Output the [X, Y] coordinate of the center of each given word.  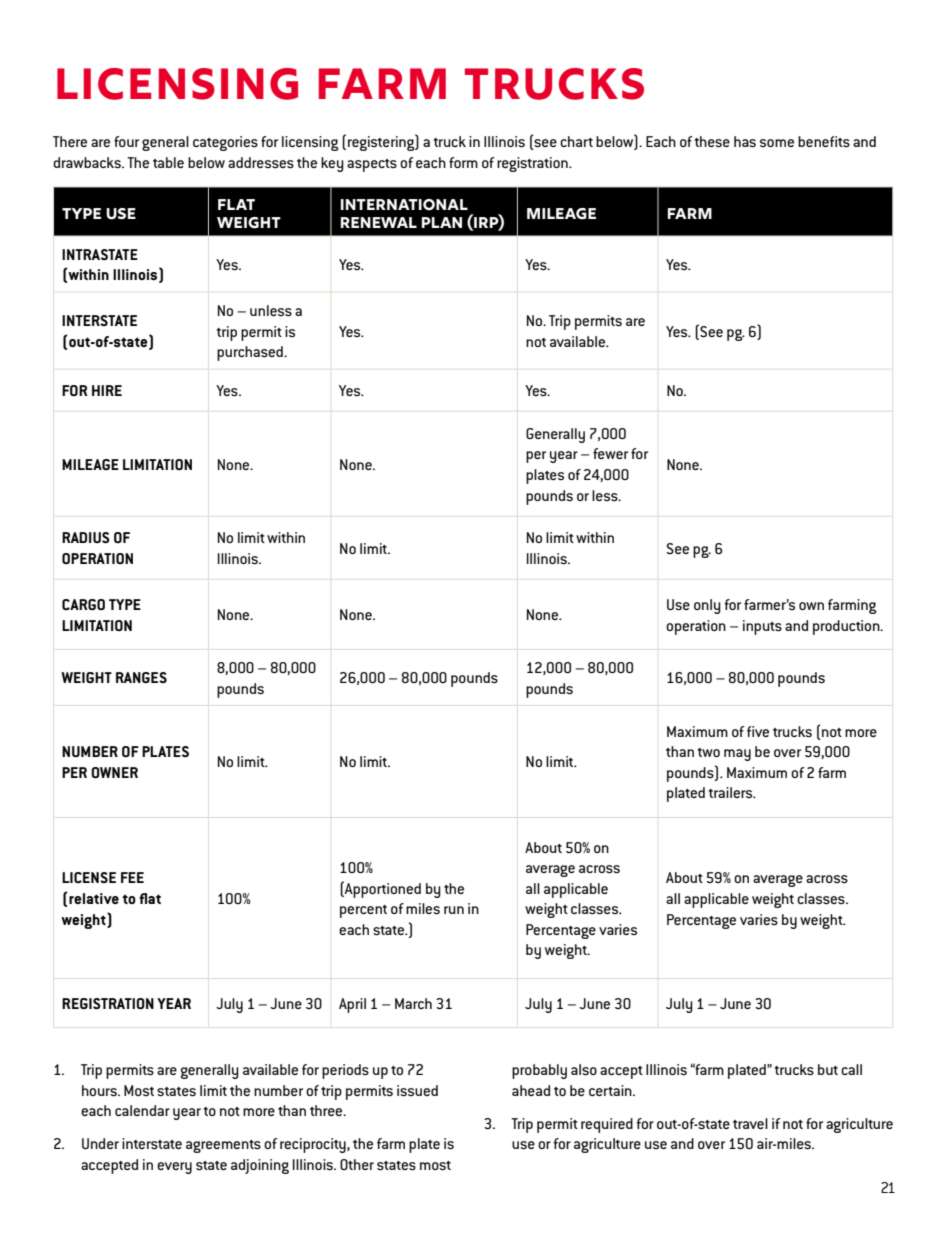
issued [417, 1090]
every [174, 1168]
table [168, 162]
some [777, 143]
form [463, 162]
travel [750, 1123]
